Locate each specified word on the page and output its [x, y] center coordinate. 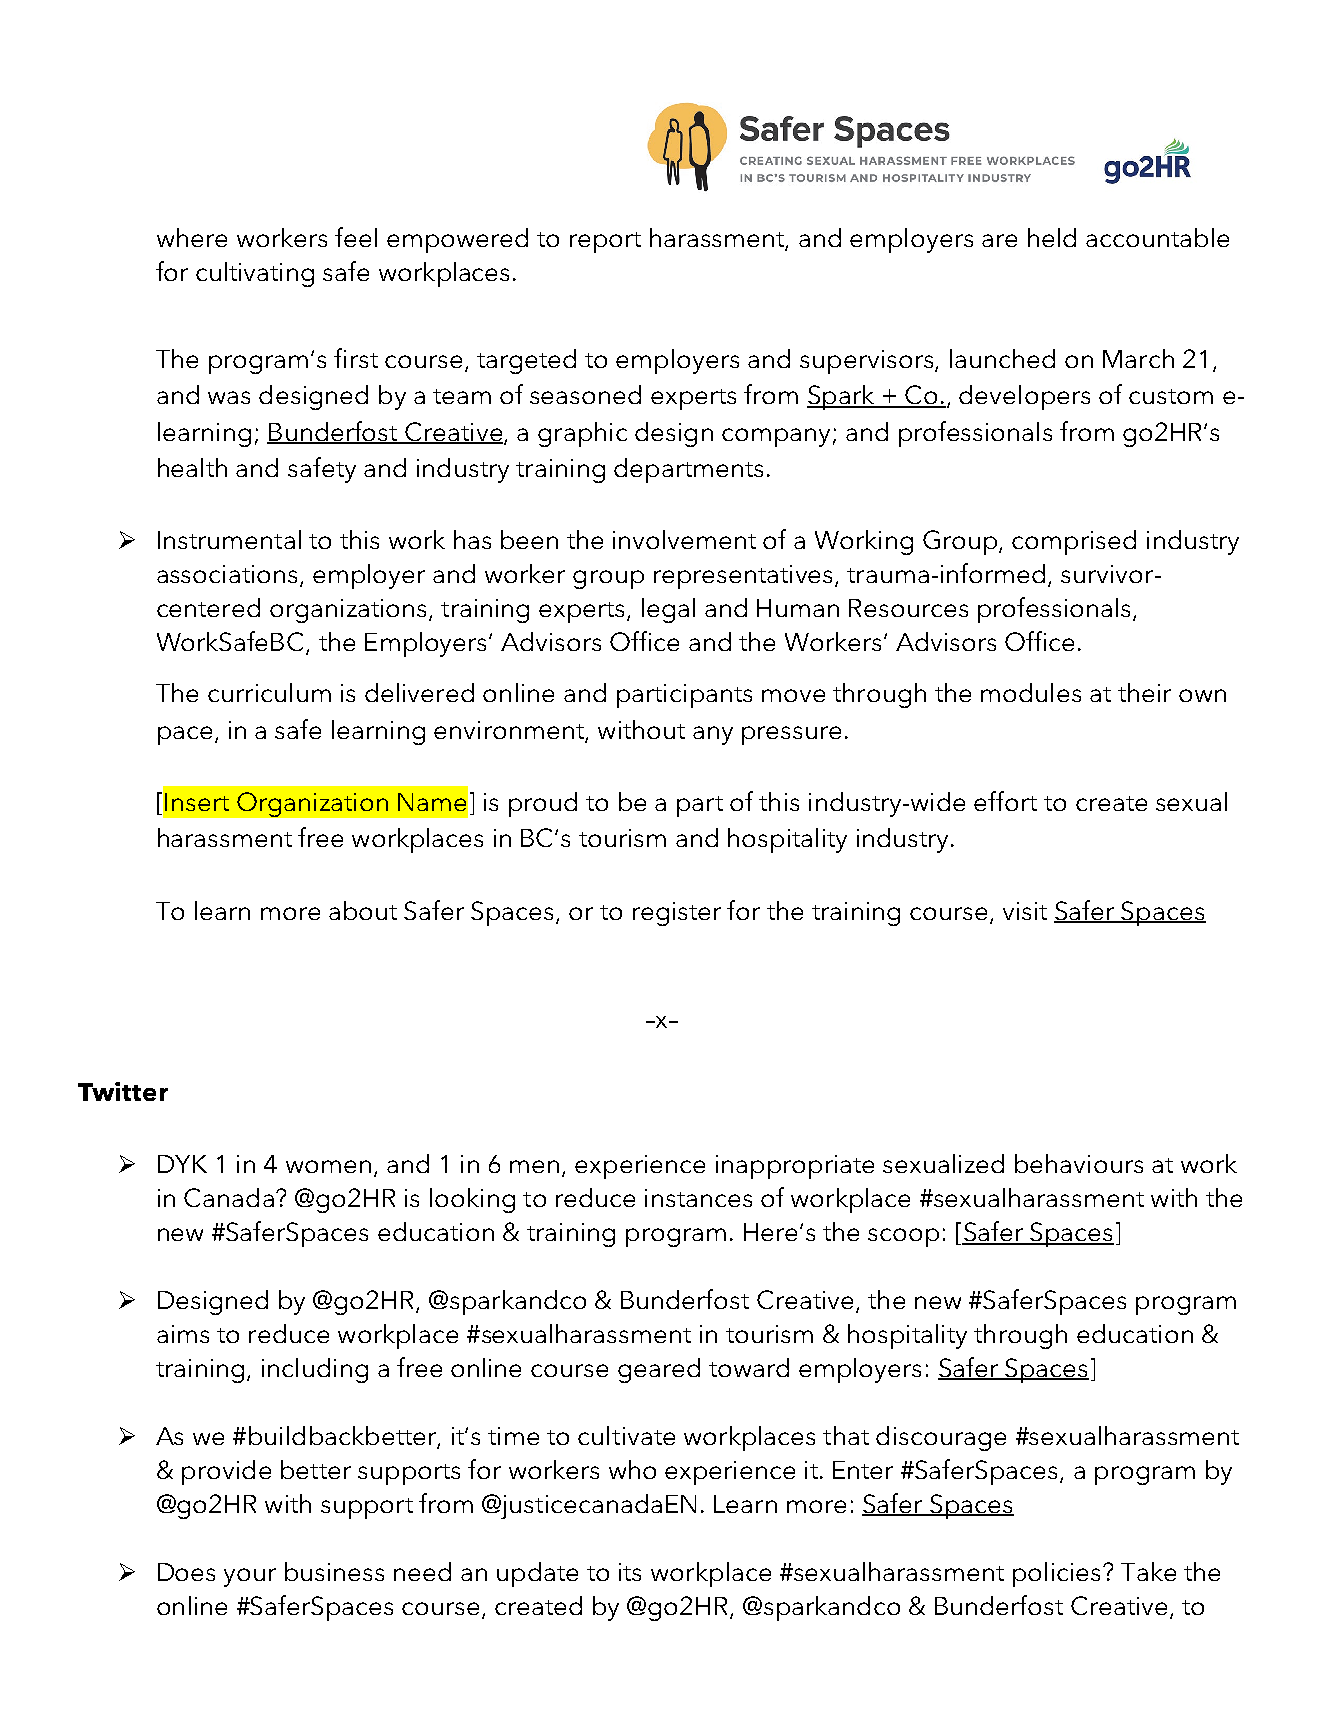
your [250, 1577]
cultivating [255, 274]
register [677, 914]
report [605, 242]
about [363, 910]
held [1052, 237]
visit [1025, 911]
